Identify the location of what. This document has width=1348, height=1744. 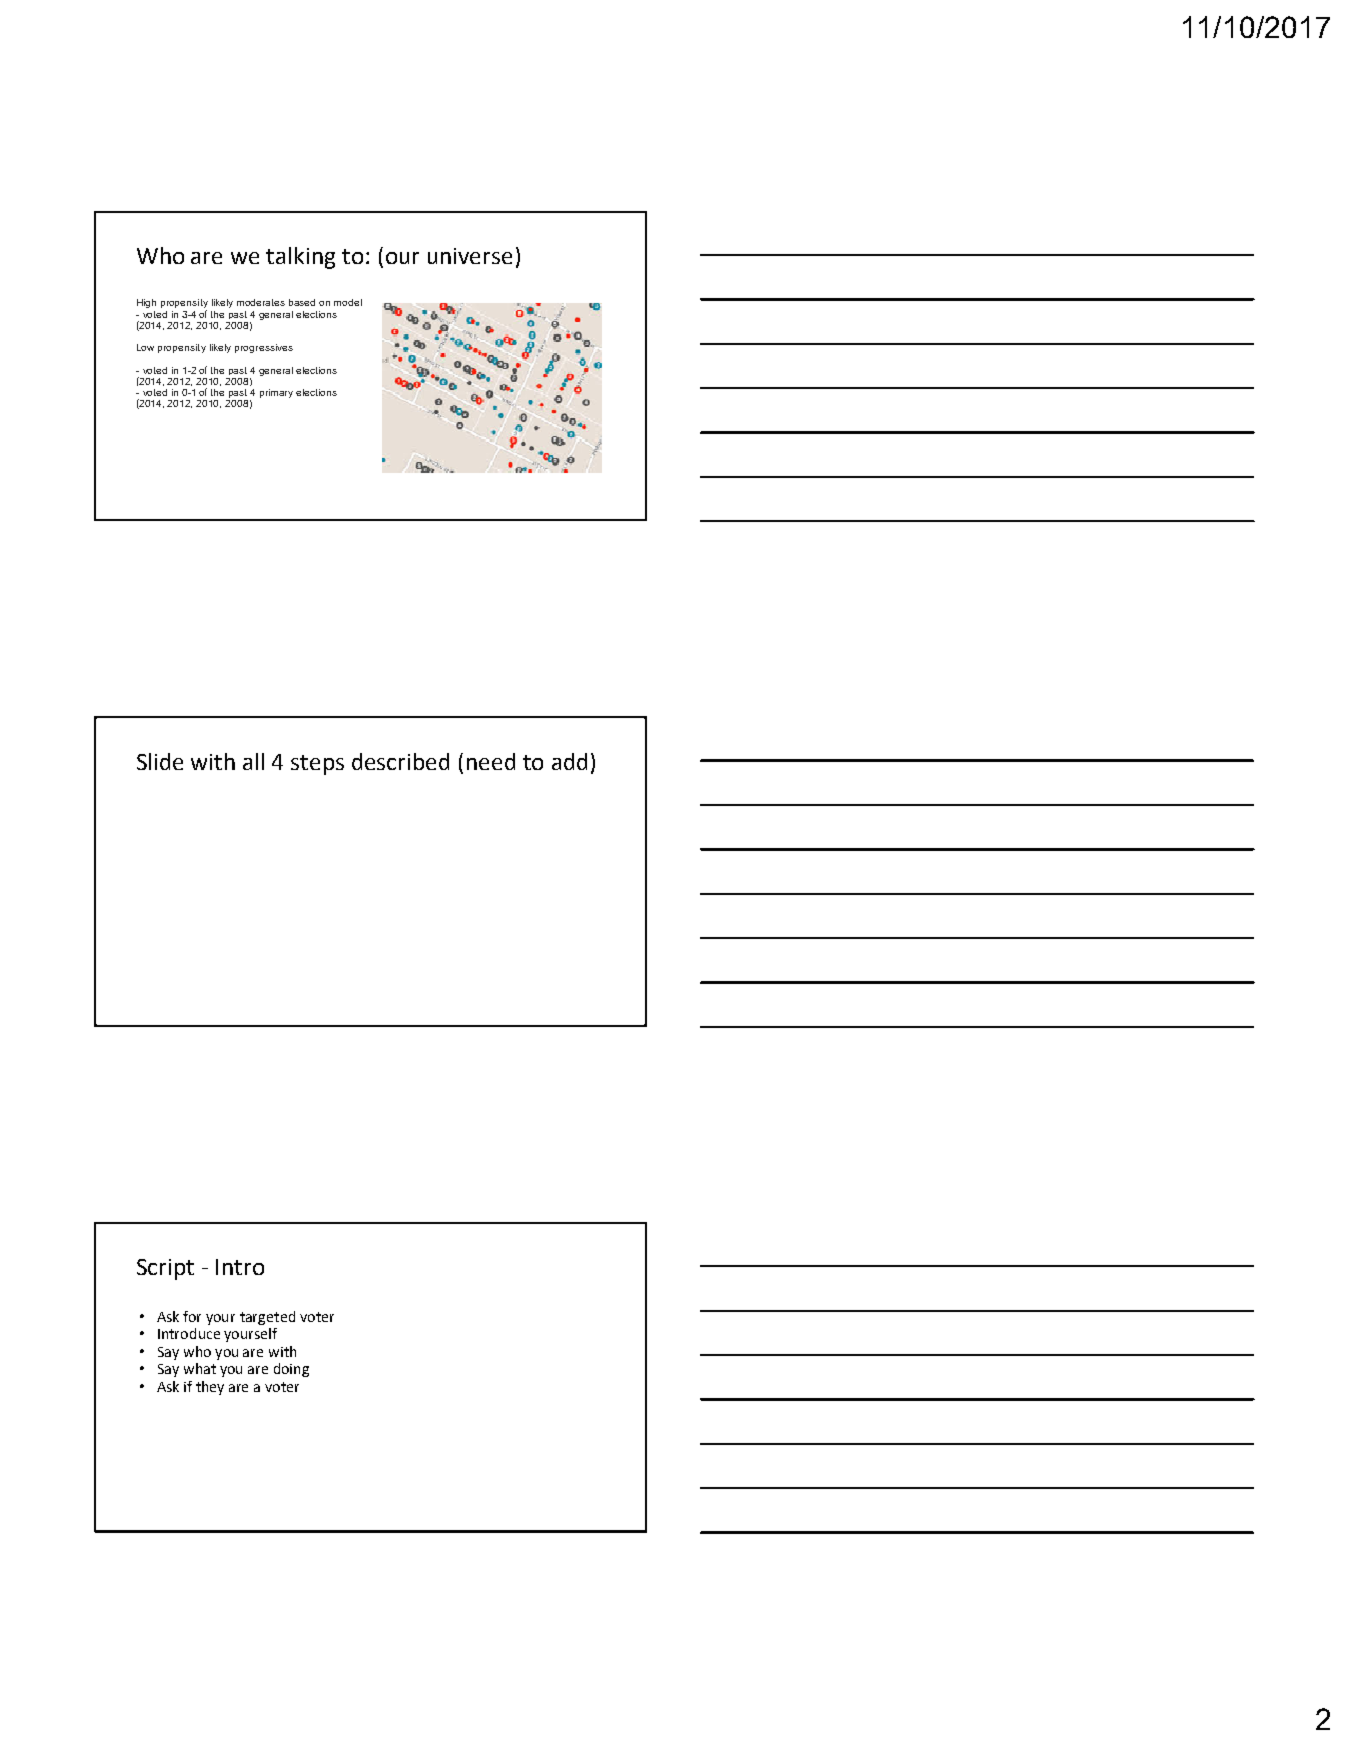
(200, 1368).
